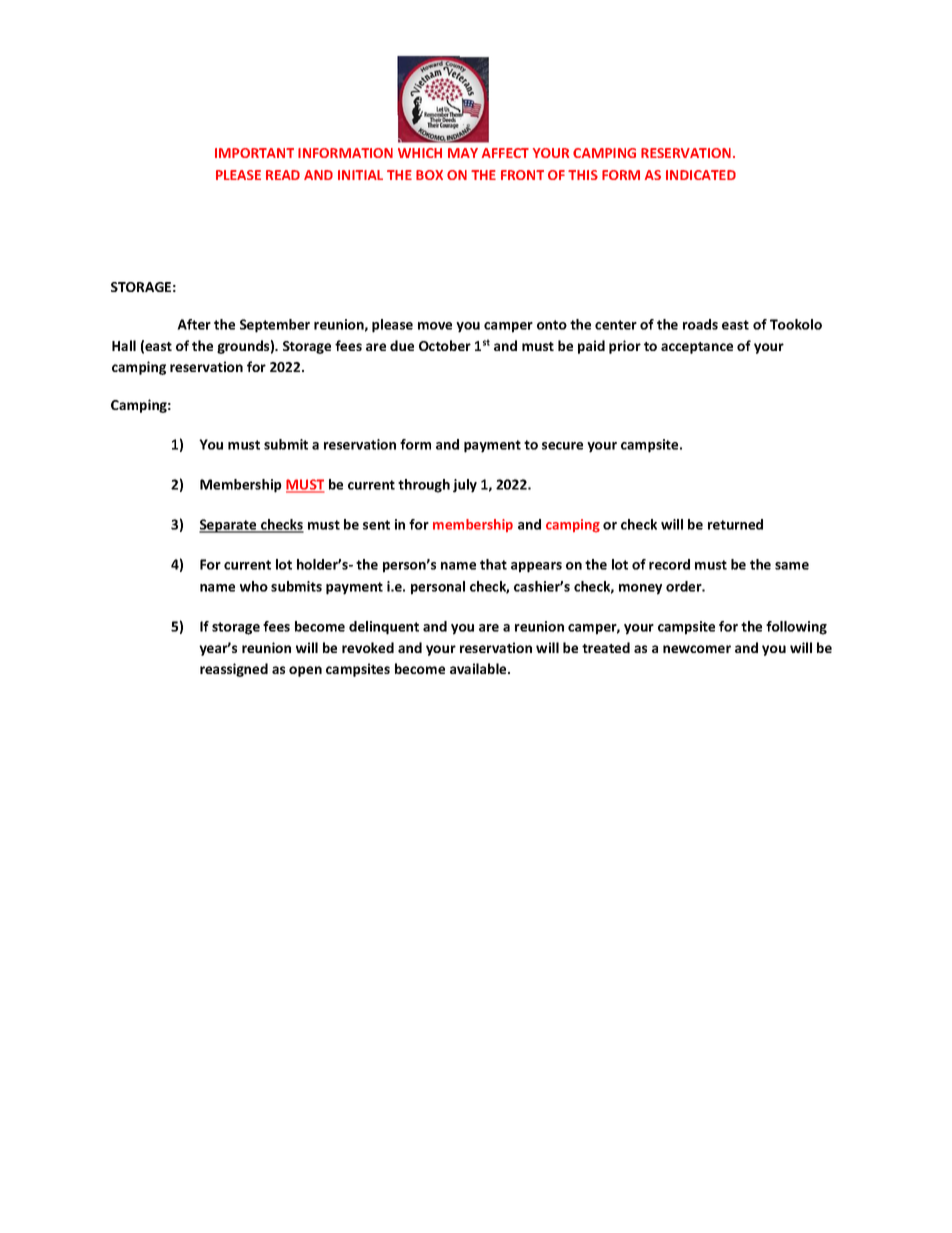 The height and width of the screenshot is (1233, 952). What do you see at coordinates (429, 175) in the screenshot?
I see `BOX` at bounding box center [429, 175].
